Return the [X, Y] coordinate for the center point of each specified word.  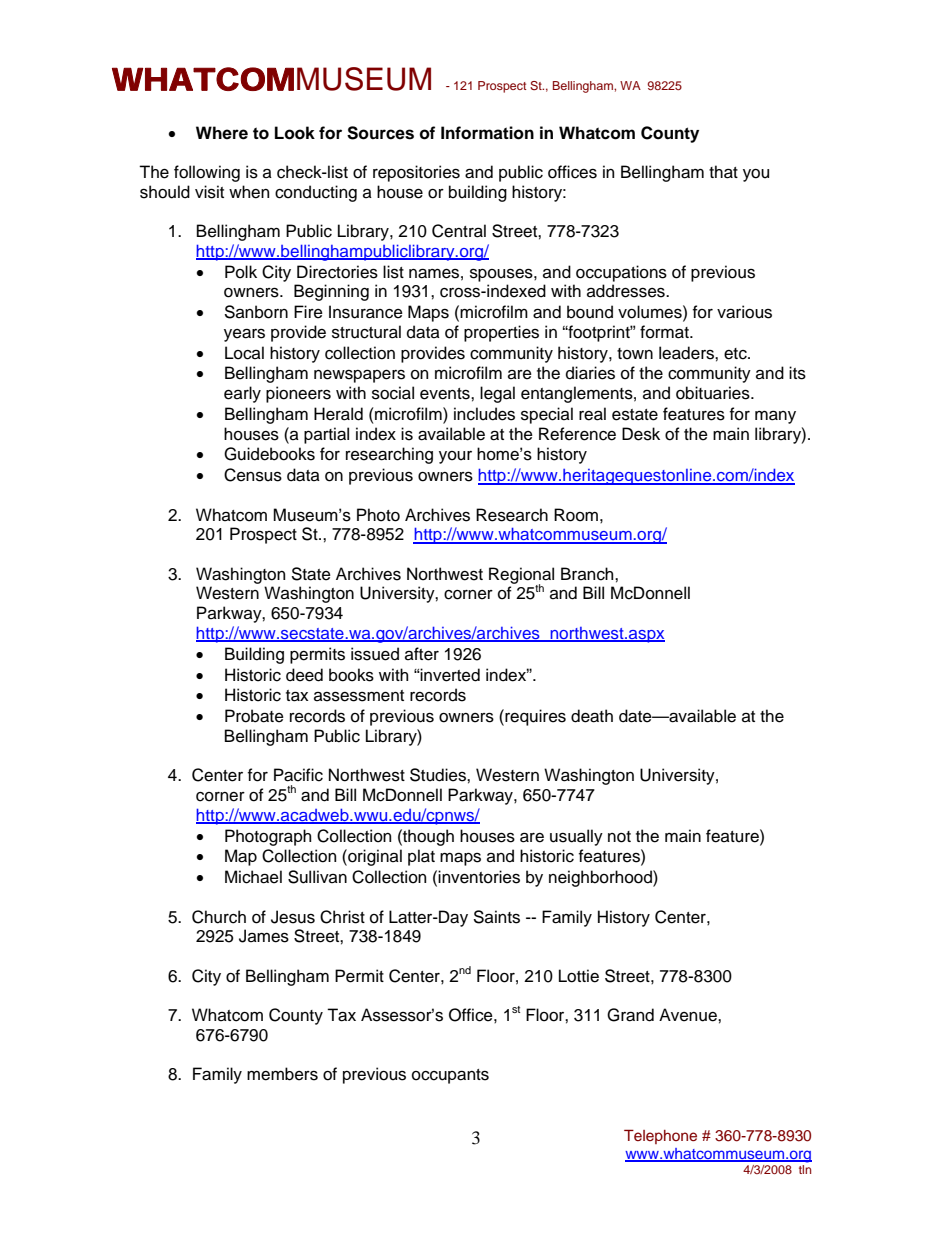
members [282, 1074]
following [207, 173]
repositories [416, 173]
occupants [450, 1076]
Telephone [660, 1136]
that [723, 172]
